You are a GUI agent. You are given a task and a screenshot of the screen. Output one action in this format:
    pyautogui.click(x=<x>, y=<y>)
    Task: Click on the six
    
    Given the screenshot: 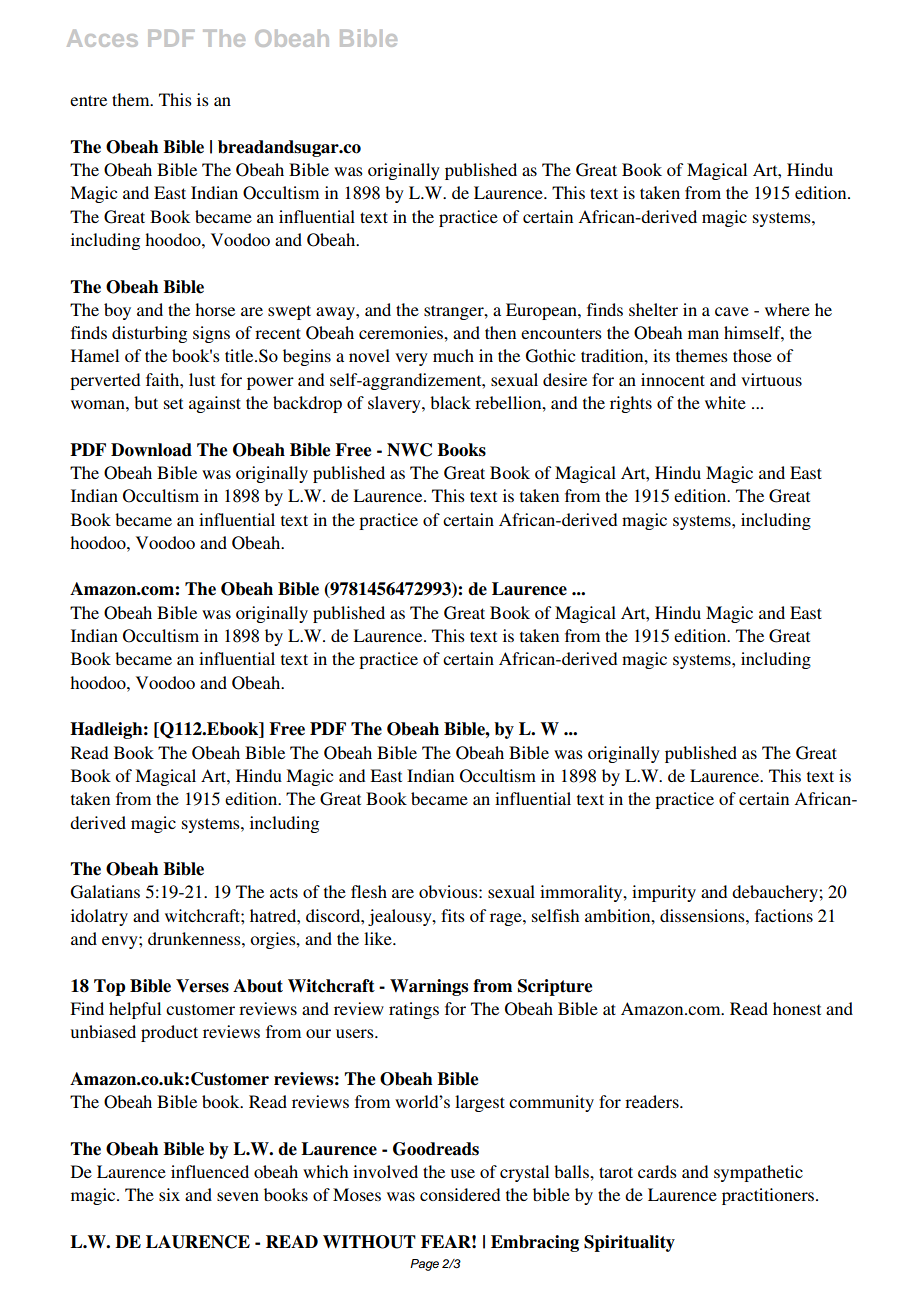 What is the action you would take?
    pyautogui.click(x=169, y=1194)
